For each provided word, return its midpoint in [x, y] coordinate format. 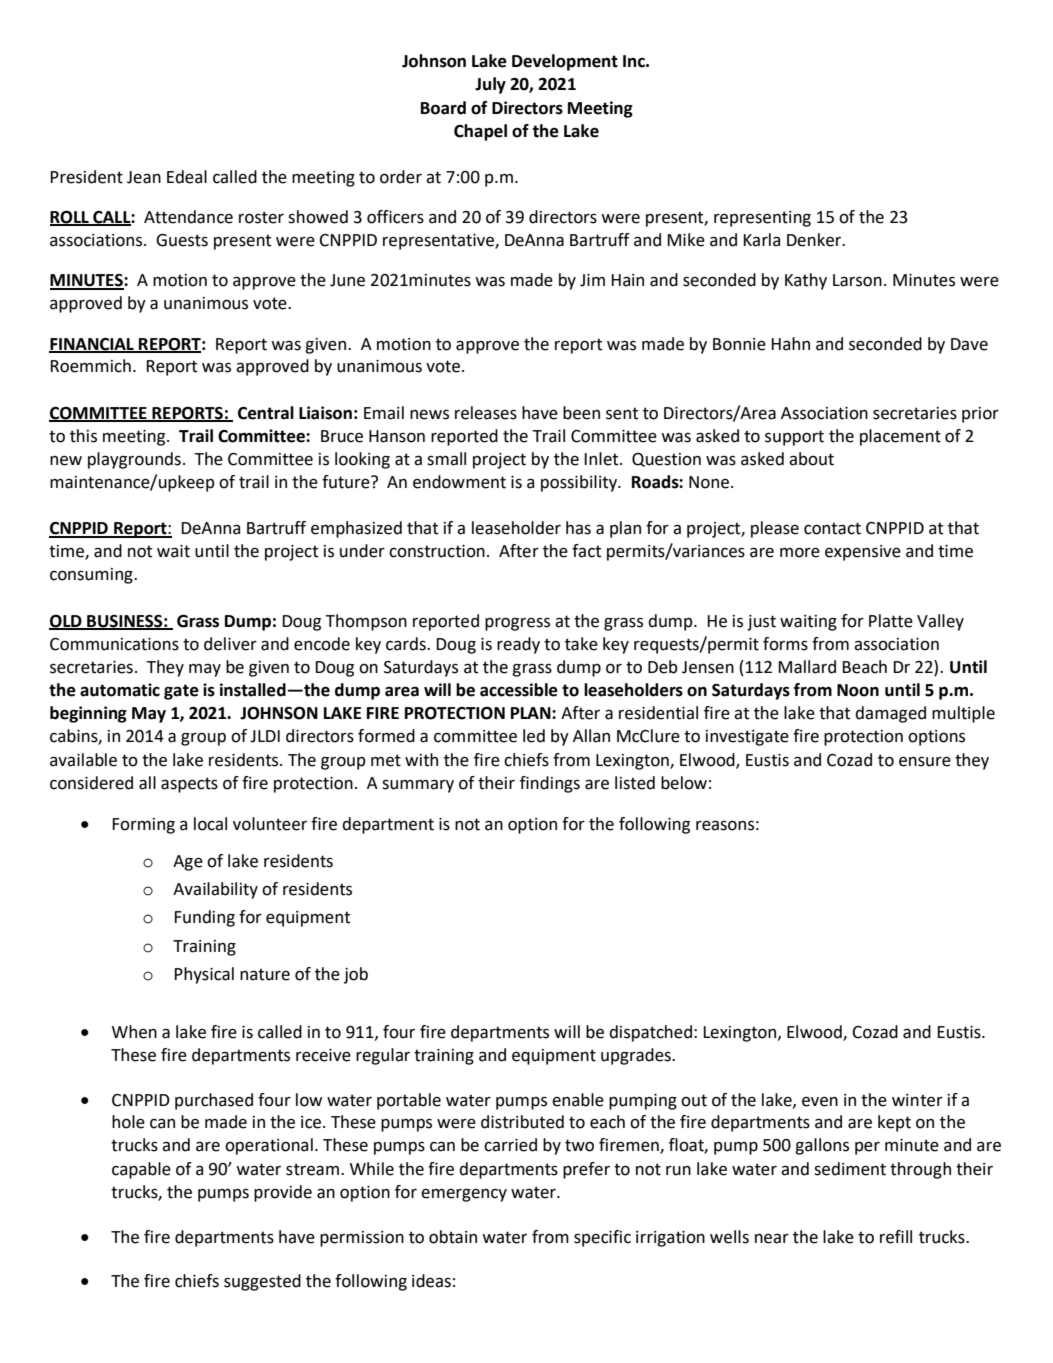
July [490, 85]
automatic [120, 690]
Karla [761, 240]
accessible [519, 690]
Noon [858, 690]
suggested [262, 1282]
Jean [144, 177]
